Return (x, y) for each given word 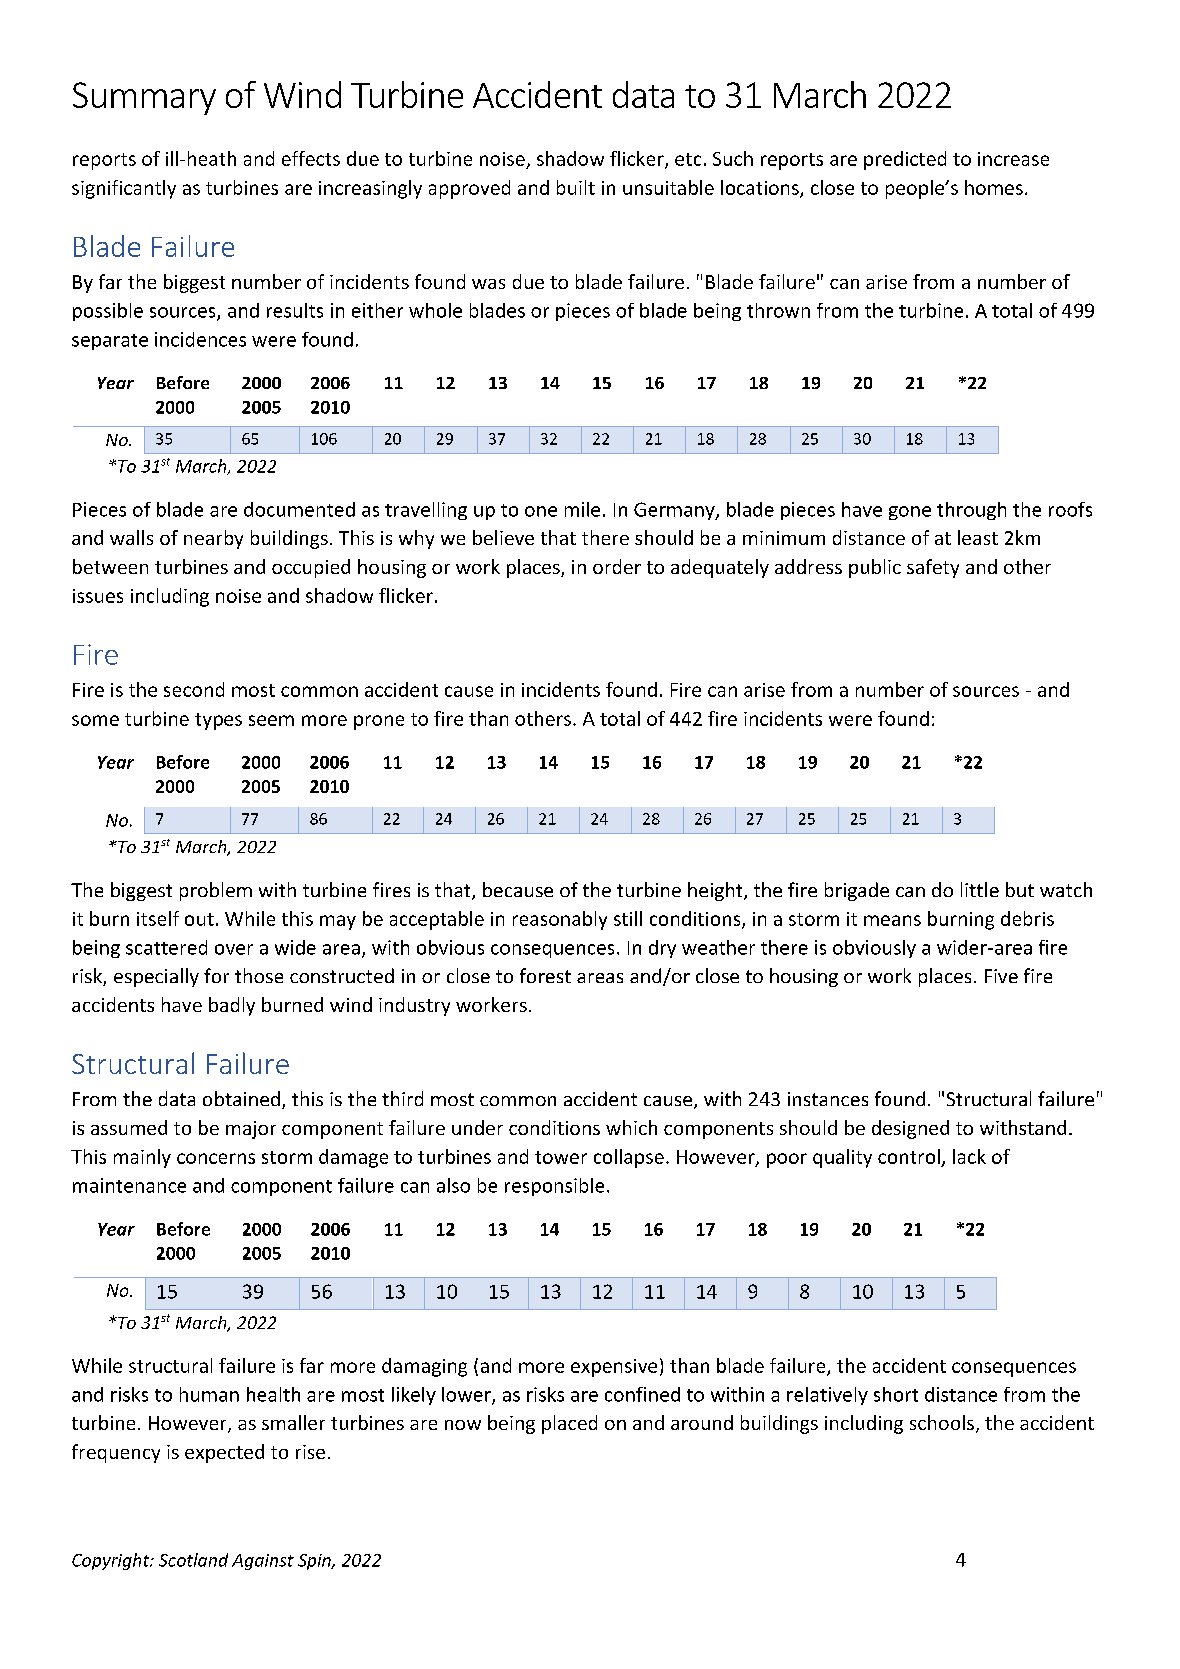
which (631, 1127)
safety (933, 568)
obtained (241, 1098)
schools (942, 1422)
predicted (905, 160)
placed (569, 1424)
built (576, 187)
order (617, 566)
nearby (213, 539)
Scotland (193, 1560)
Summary (144, 98)
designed (910, 1129)
